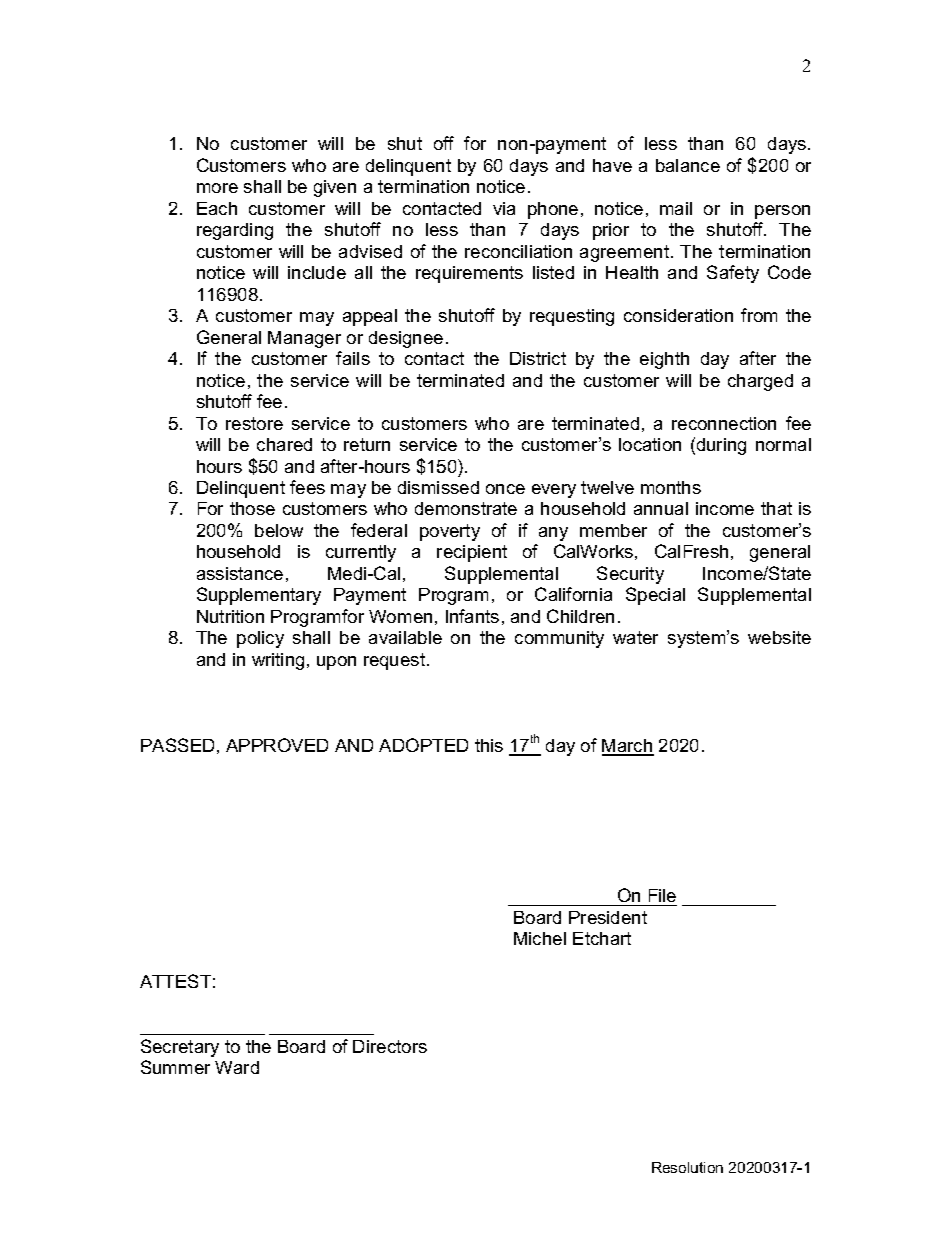 The height and width of the page is (1233, 952). I want to click on Infants, so click(472, 616).
